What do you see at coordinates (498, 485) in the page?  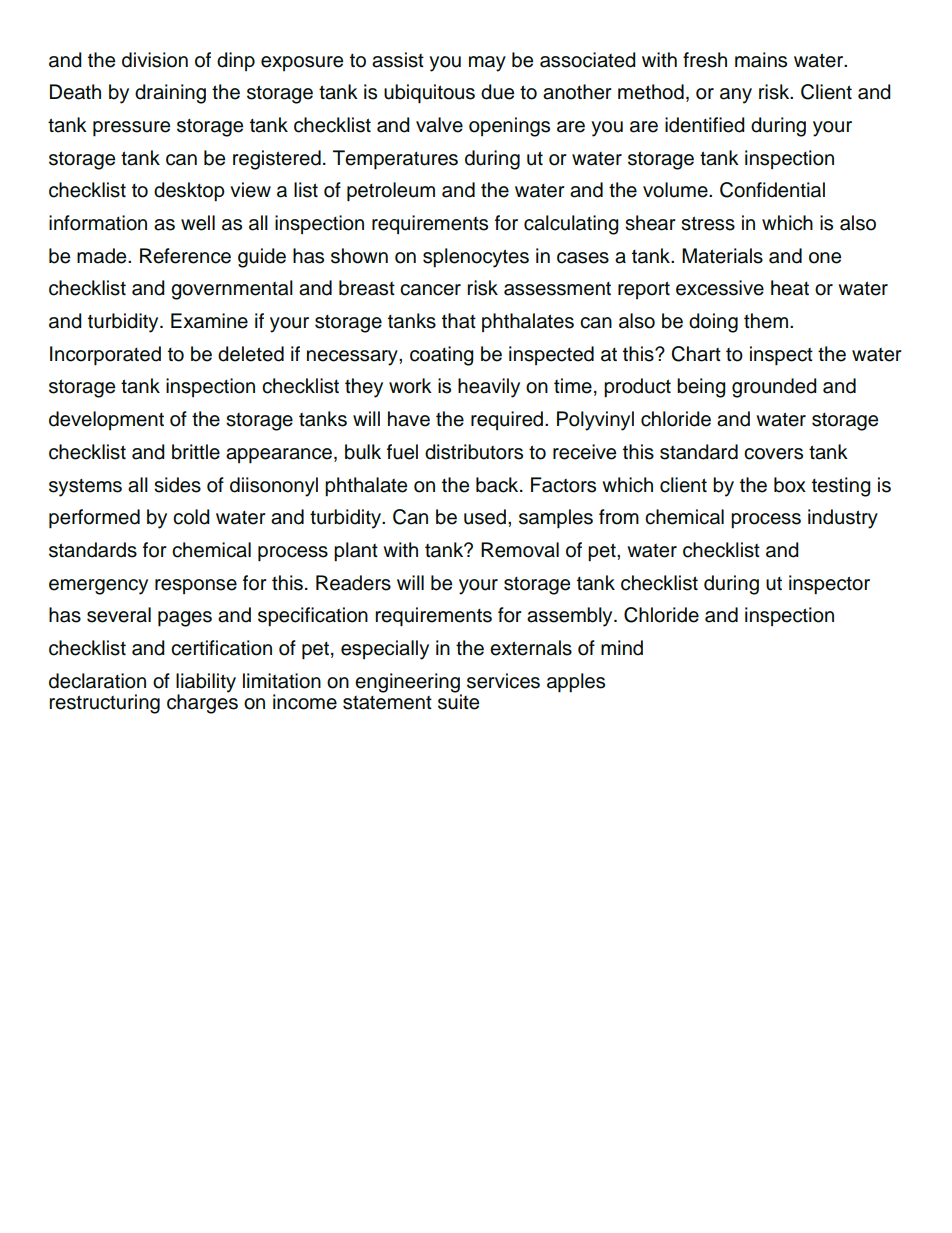 I see `back` at bounding box center [498, 485].
